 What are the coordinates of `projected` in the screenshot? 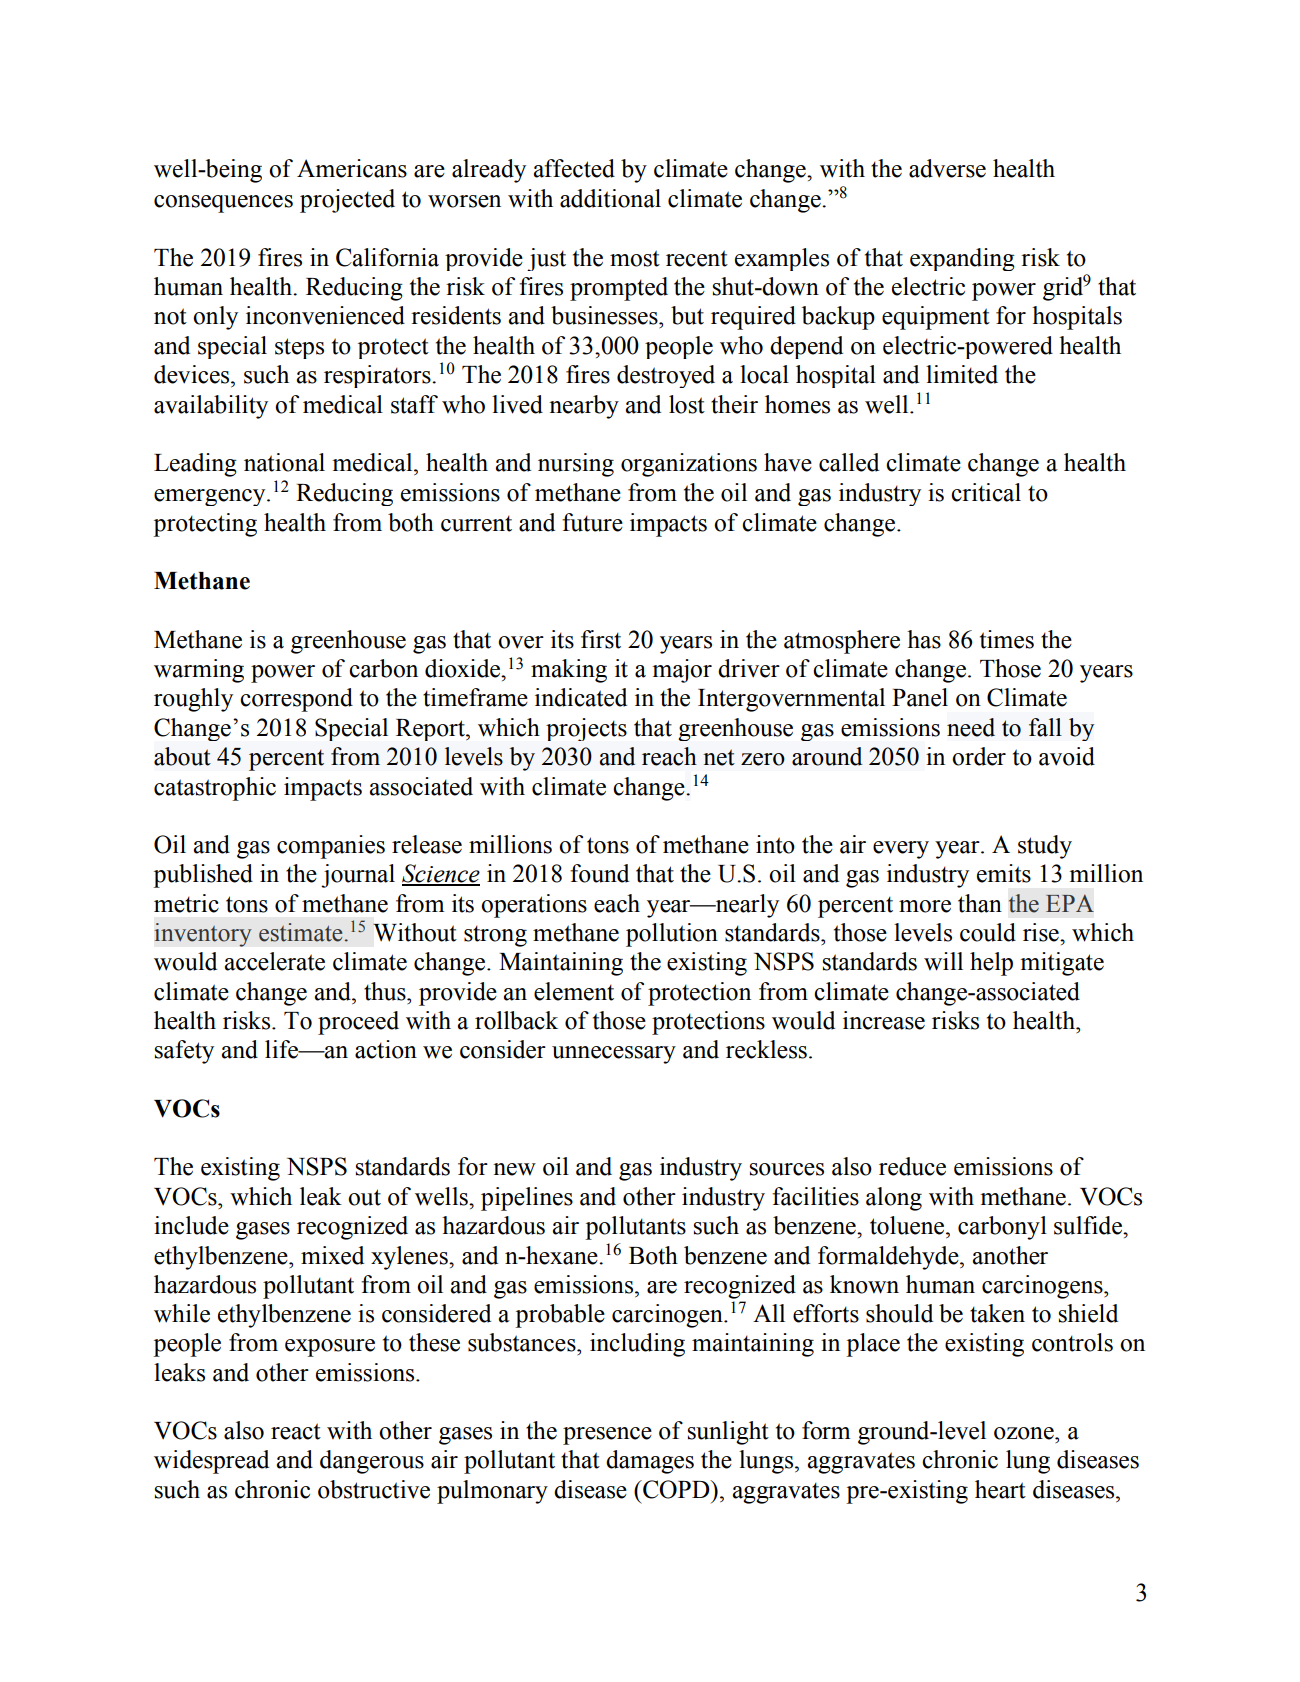 It's located at (347, 201).
